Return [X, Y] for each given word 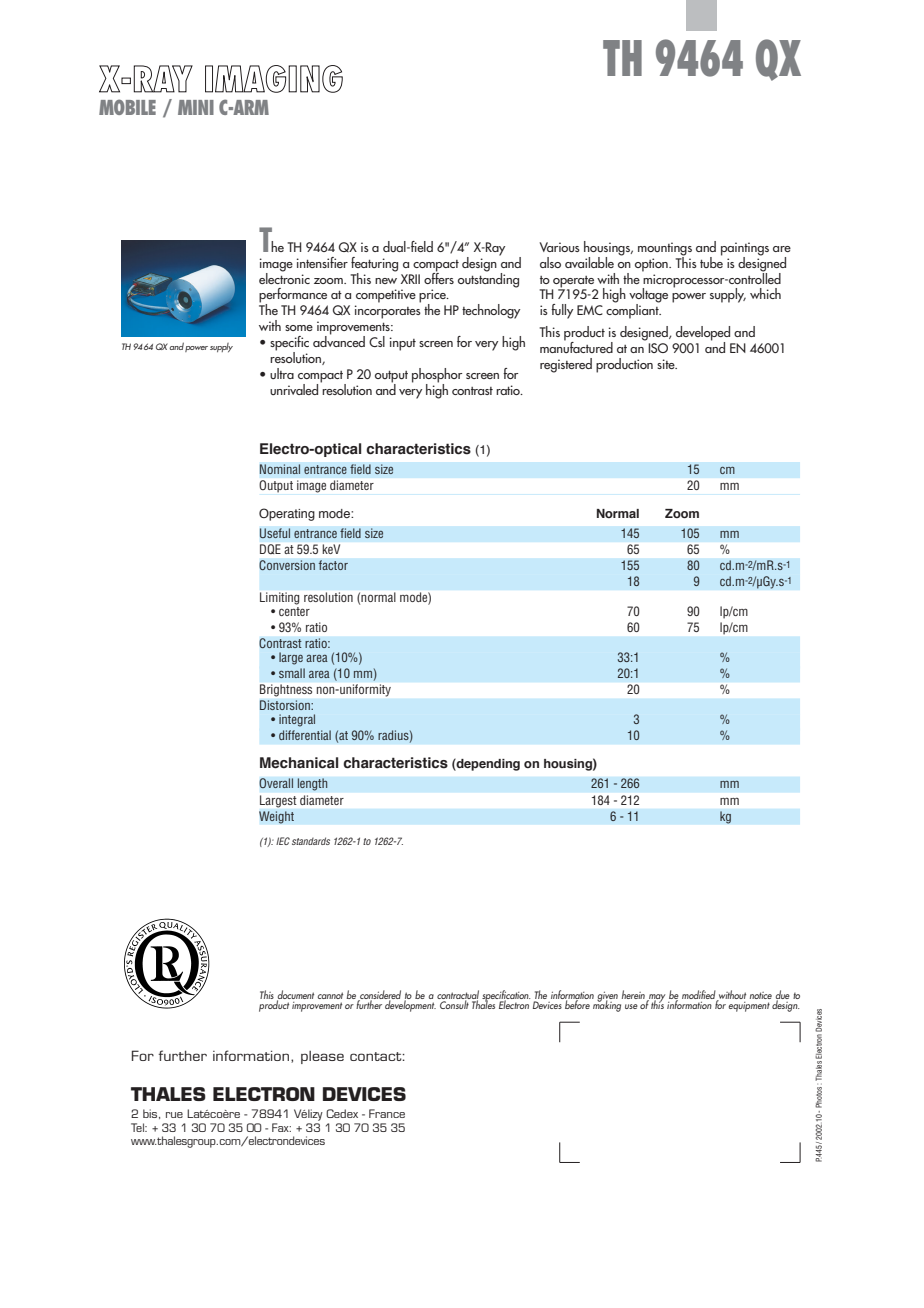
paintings [745, 250]
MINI [196, 107]
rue [174, 1115]
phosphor [437, 376]
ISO [658, 348]
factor [333, 565]
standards [311, 841]
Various [559, 247]
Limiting [279, 598]
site [667, 364]
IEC [283, 841]
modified [700, 995]
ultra [282, 373]
